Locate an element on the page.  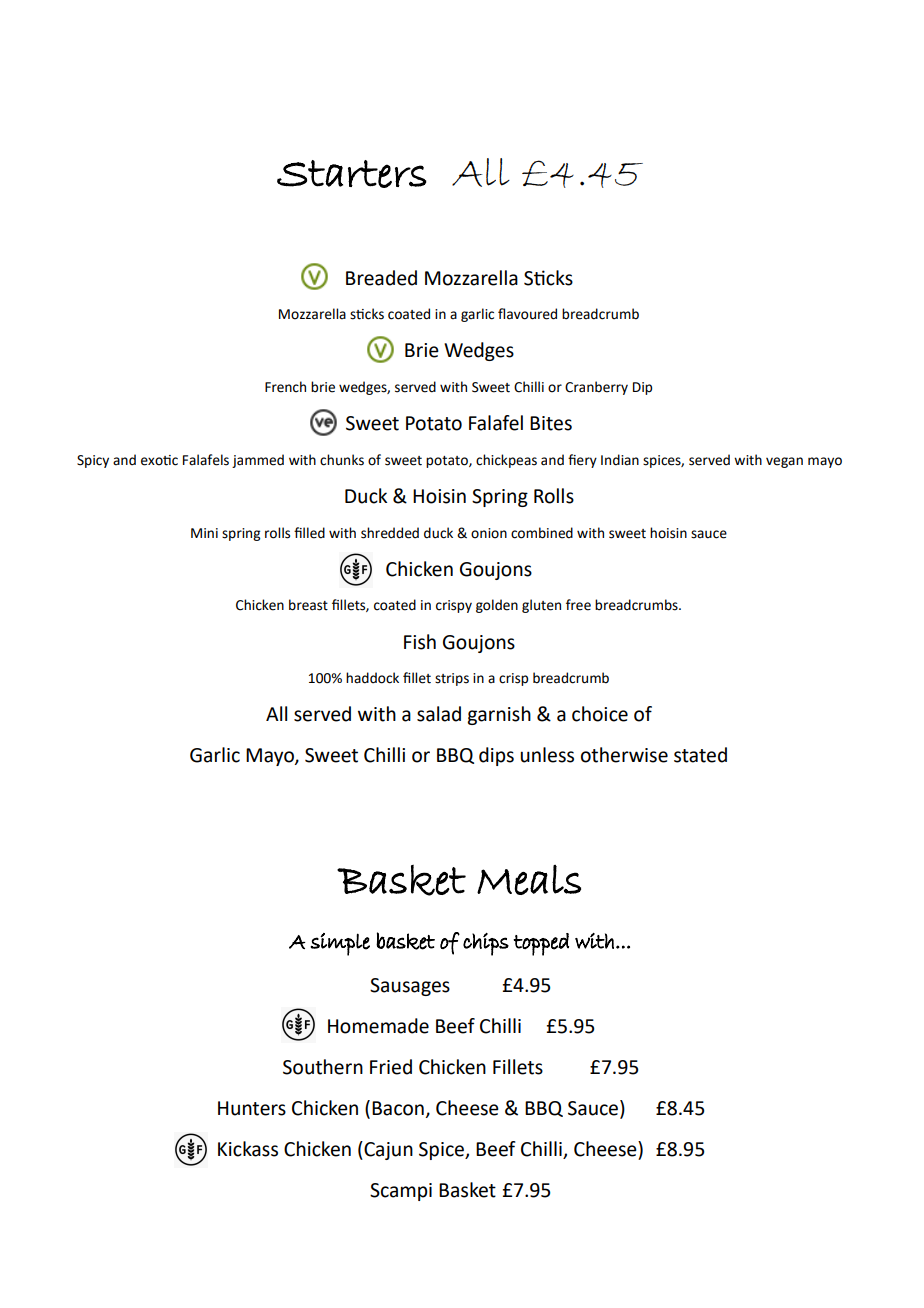
Kickass is located at coordinates (248, 1149).
